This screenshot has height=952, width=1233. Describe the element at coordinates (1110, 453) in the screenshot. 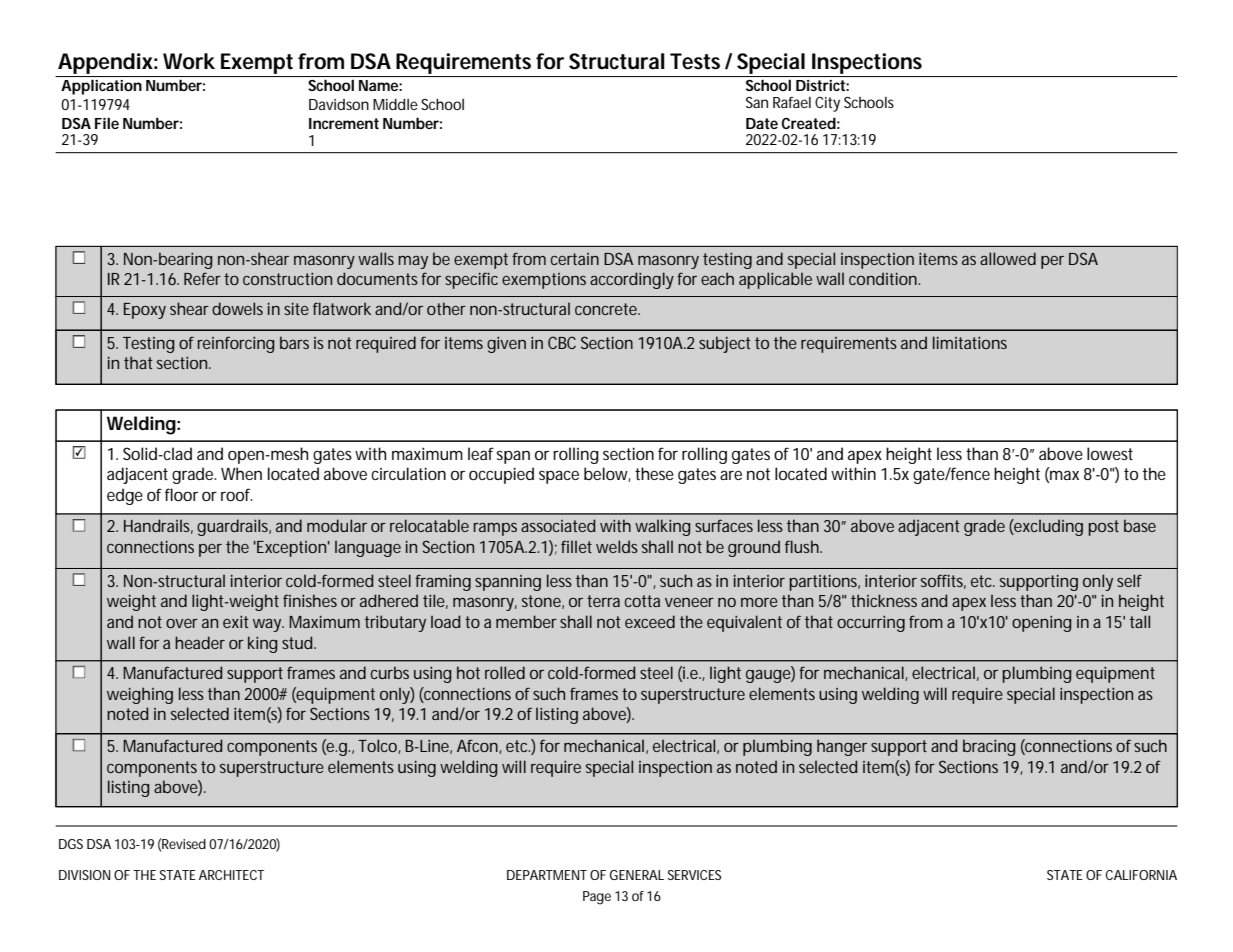

I see `lowest` at that location.
